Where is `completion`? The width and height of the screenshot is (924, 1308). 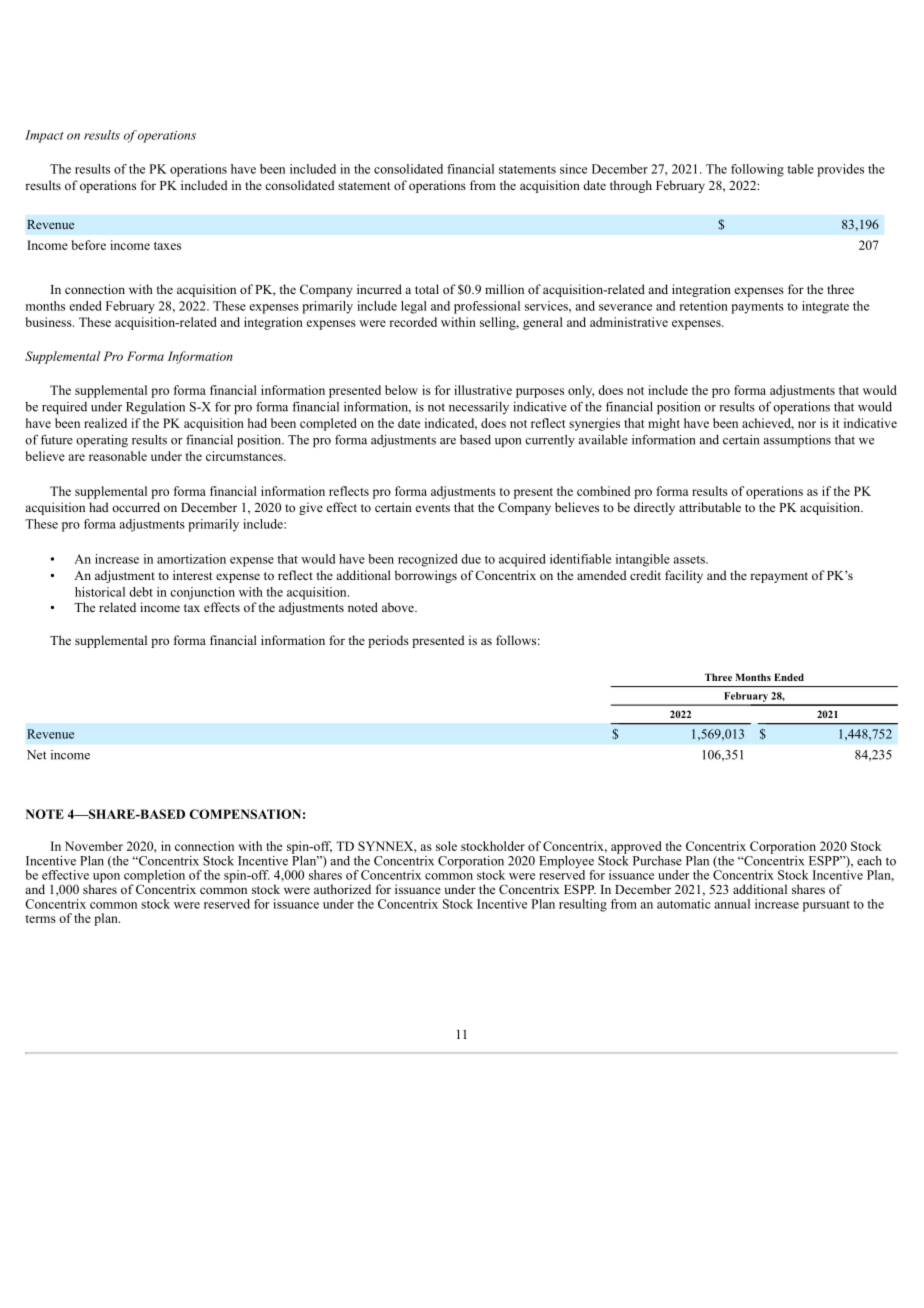 completion is located at coordinates (156, 877).
